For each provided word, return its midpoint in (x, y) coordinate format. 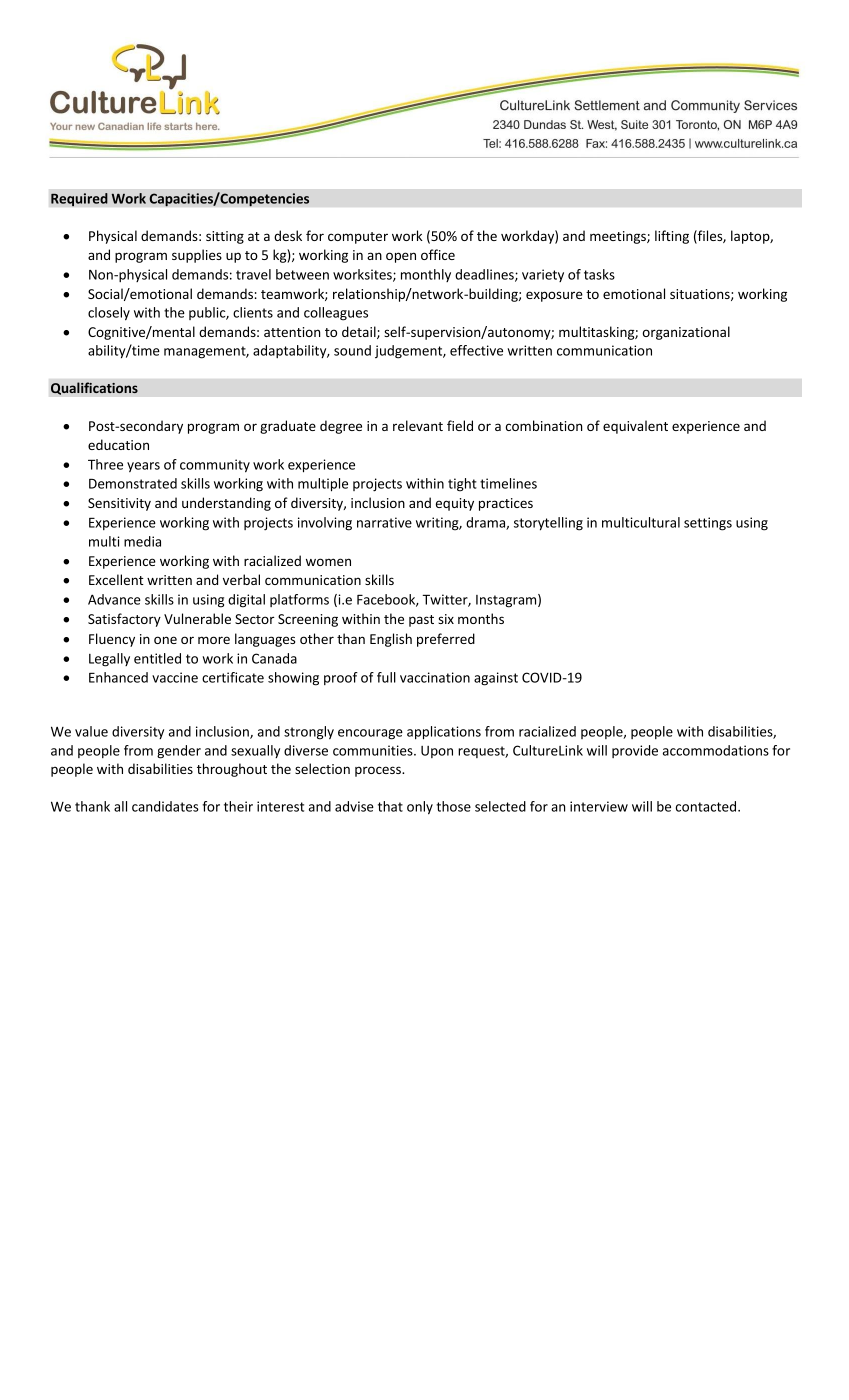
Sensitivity (119, 504)
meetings (619, 237)
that (390, 806)
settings (708, 524)
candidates (165, 806)
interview (599, 806)
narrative (384, 522)
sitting (225, 237)
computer (358, 238)
